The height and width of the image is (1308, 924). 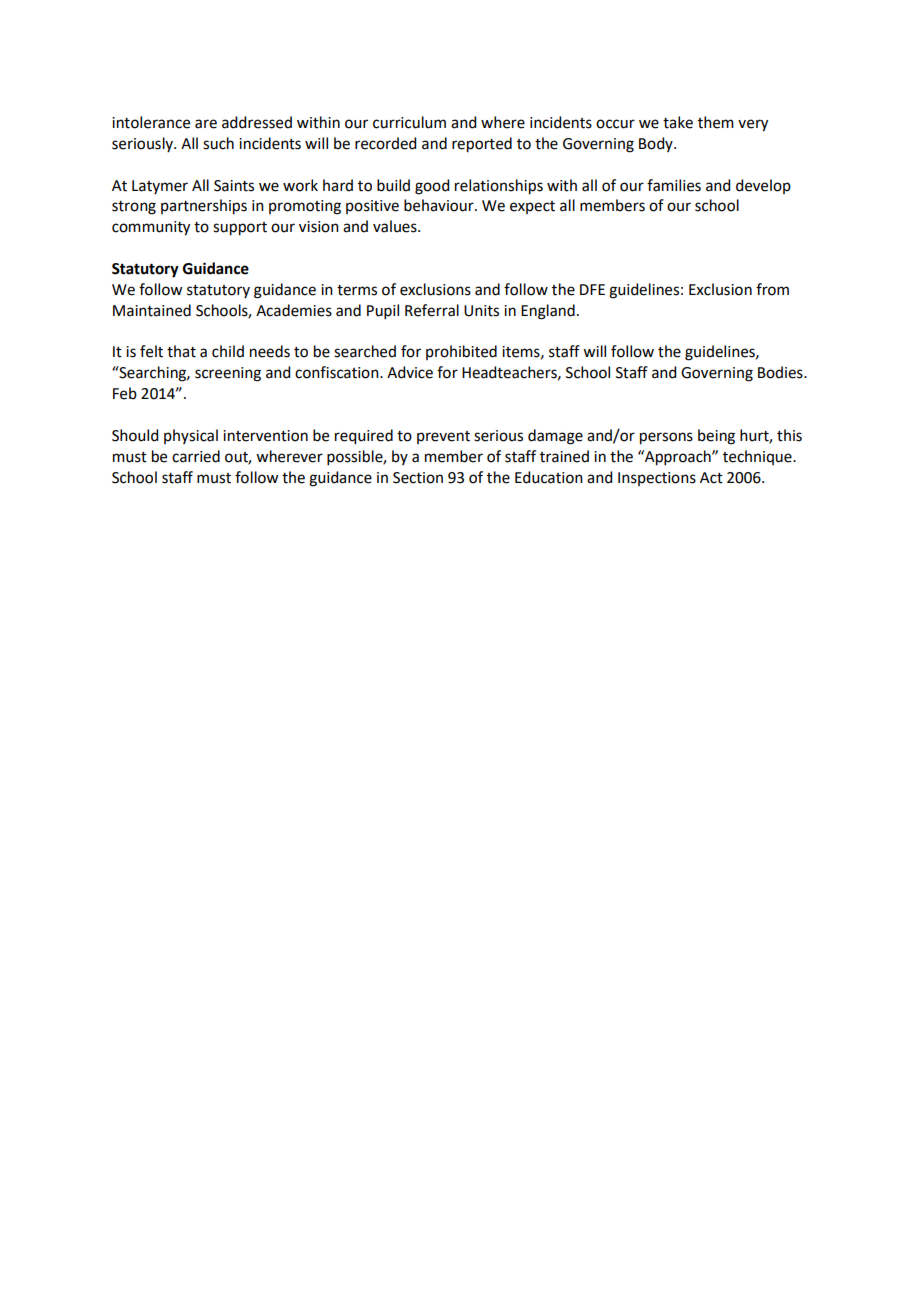 I want to click on them, so click(x=716, y=122).
